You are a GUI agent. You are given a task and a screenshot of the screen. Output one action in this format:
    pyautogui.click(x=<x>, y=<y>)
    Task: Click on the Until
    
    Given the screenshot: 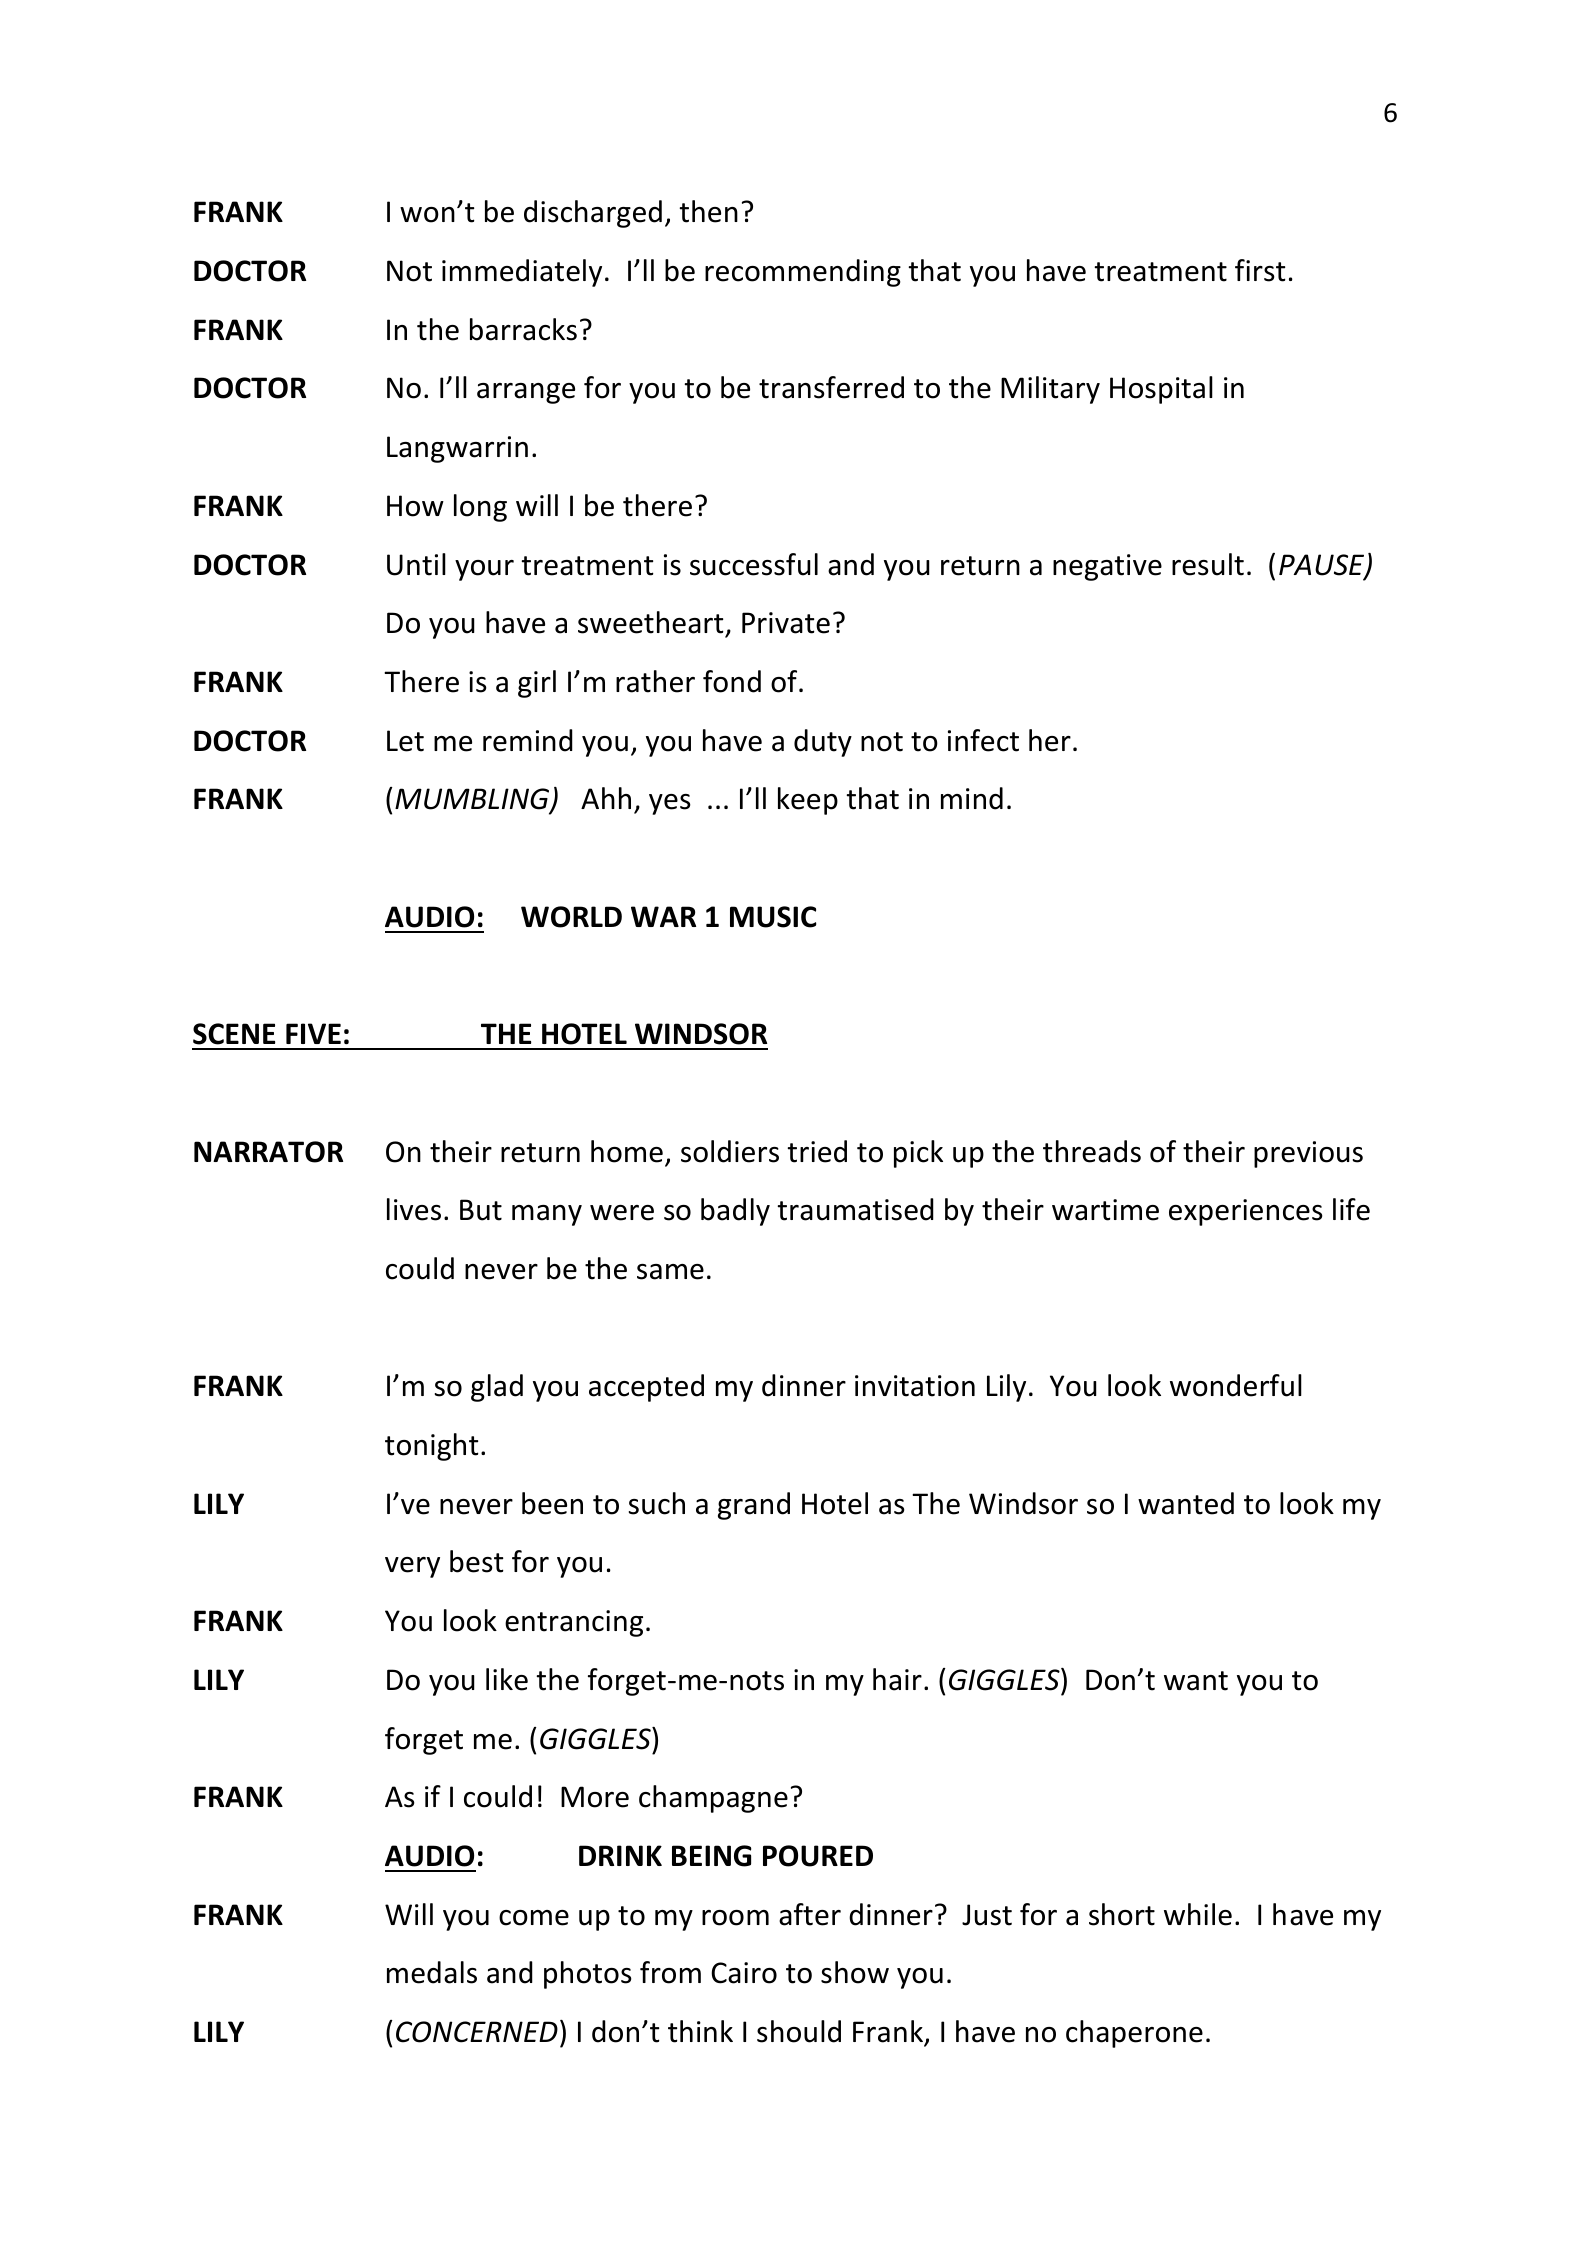 What is the action you would take?
    pyautogui.click(x=416, y=564)
